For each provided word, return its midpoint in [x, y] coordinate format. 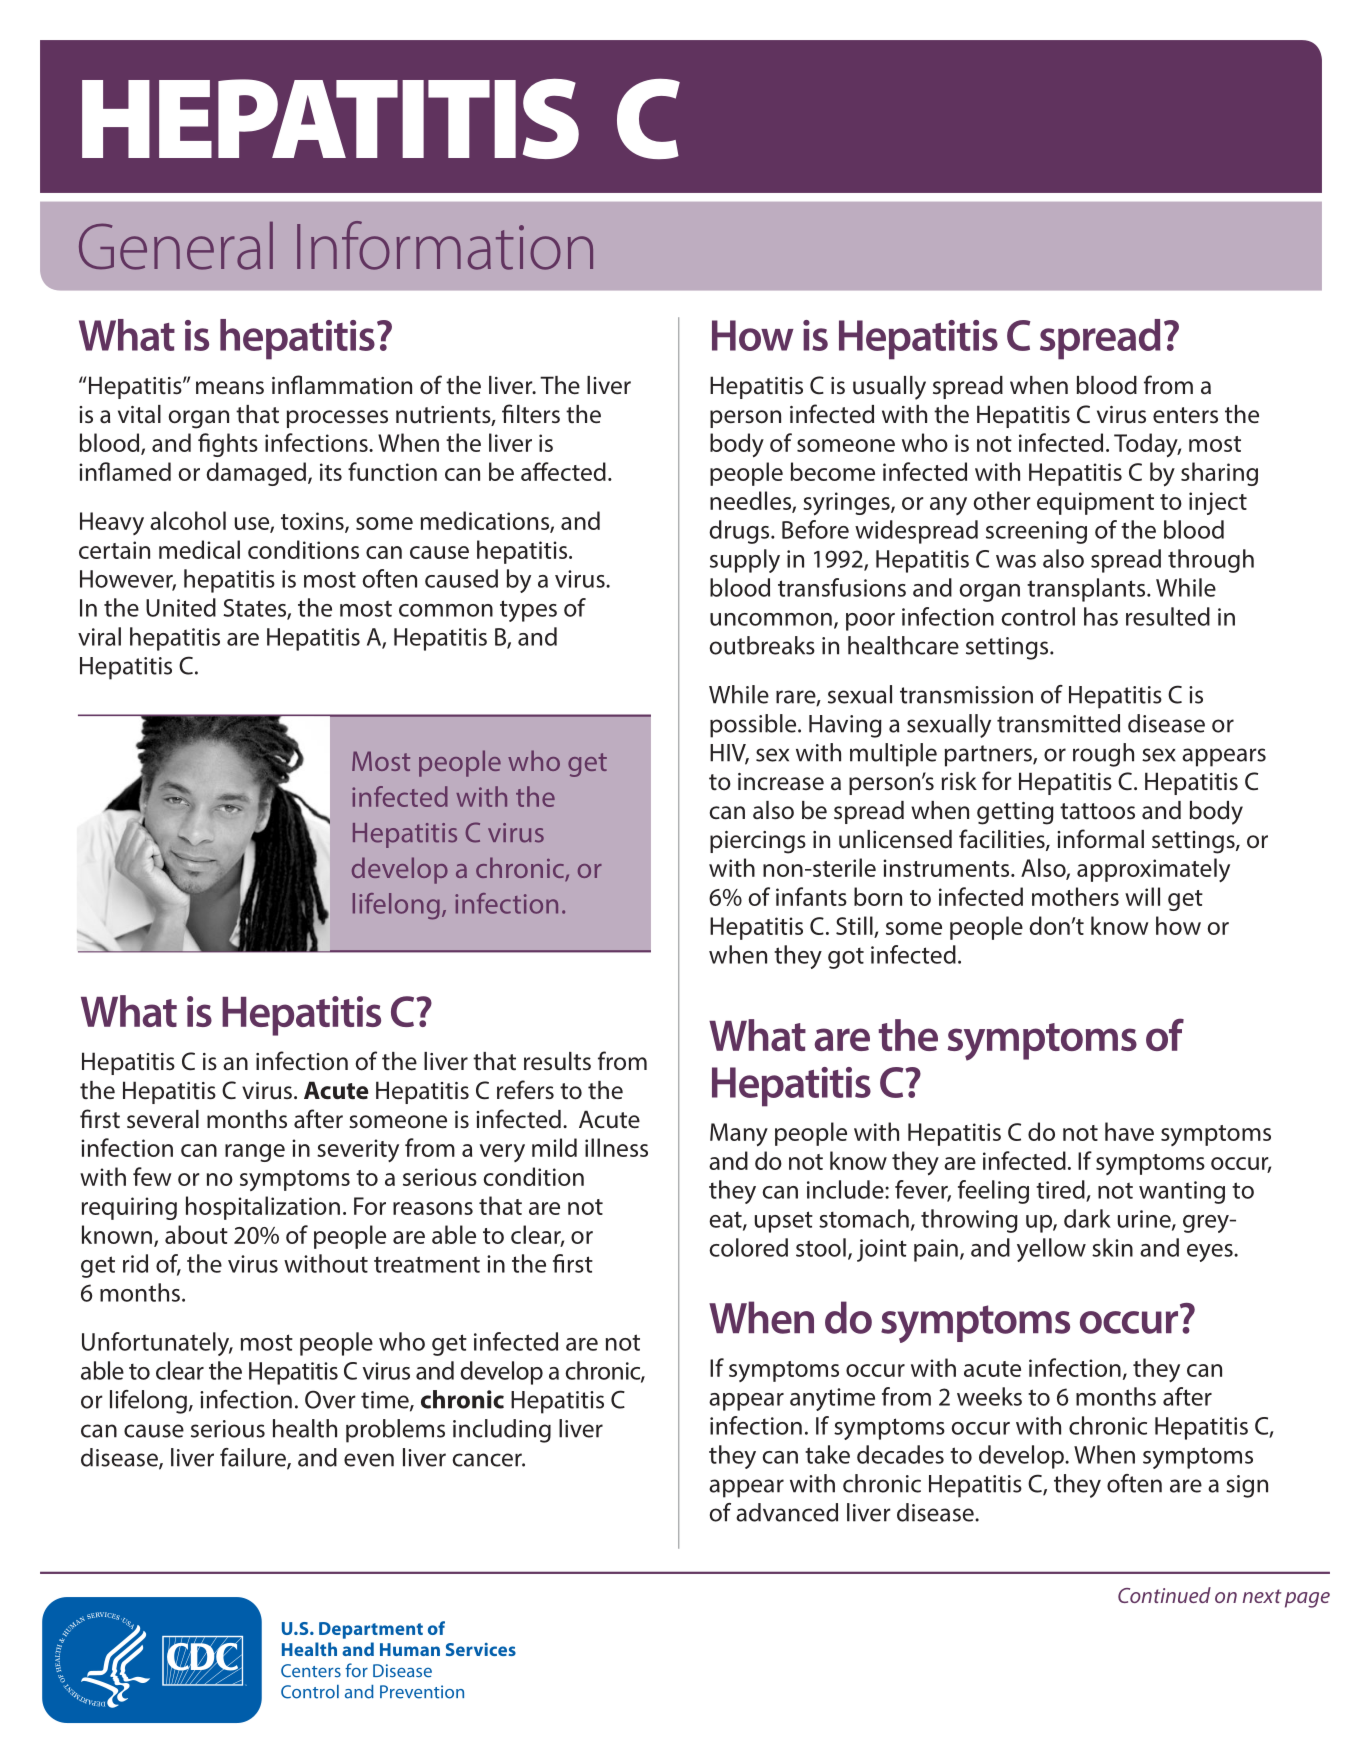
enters [1185, 415]
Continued [1164, 1595]
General [176, 246]
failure [254, 1458]
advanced [787, 1512]
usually [889, 388]
